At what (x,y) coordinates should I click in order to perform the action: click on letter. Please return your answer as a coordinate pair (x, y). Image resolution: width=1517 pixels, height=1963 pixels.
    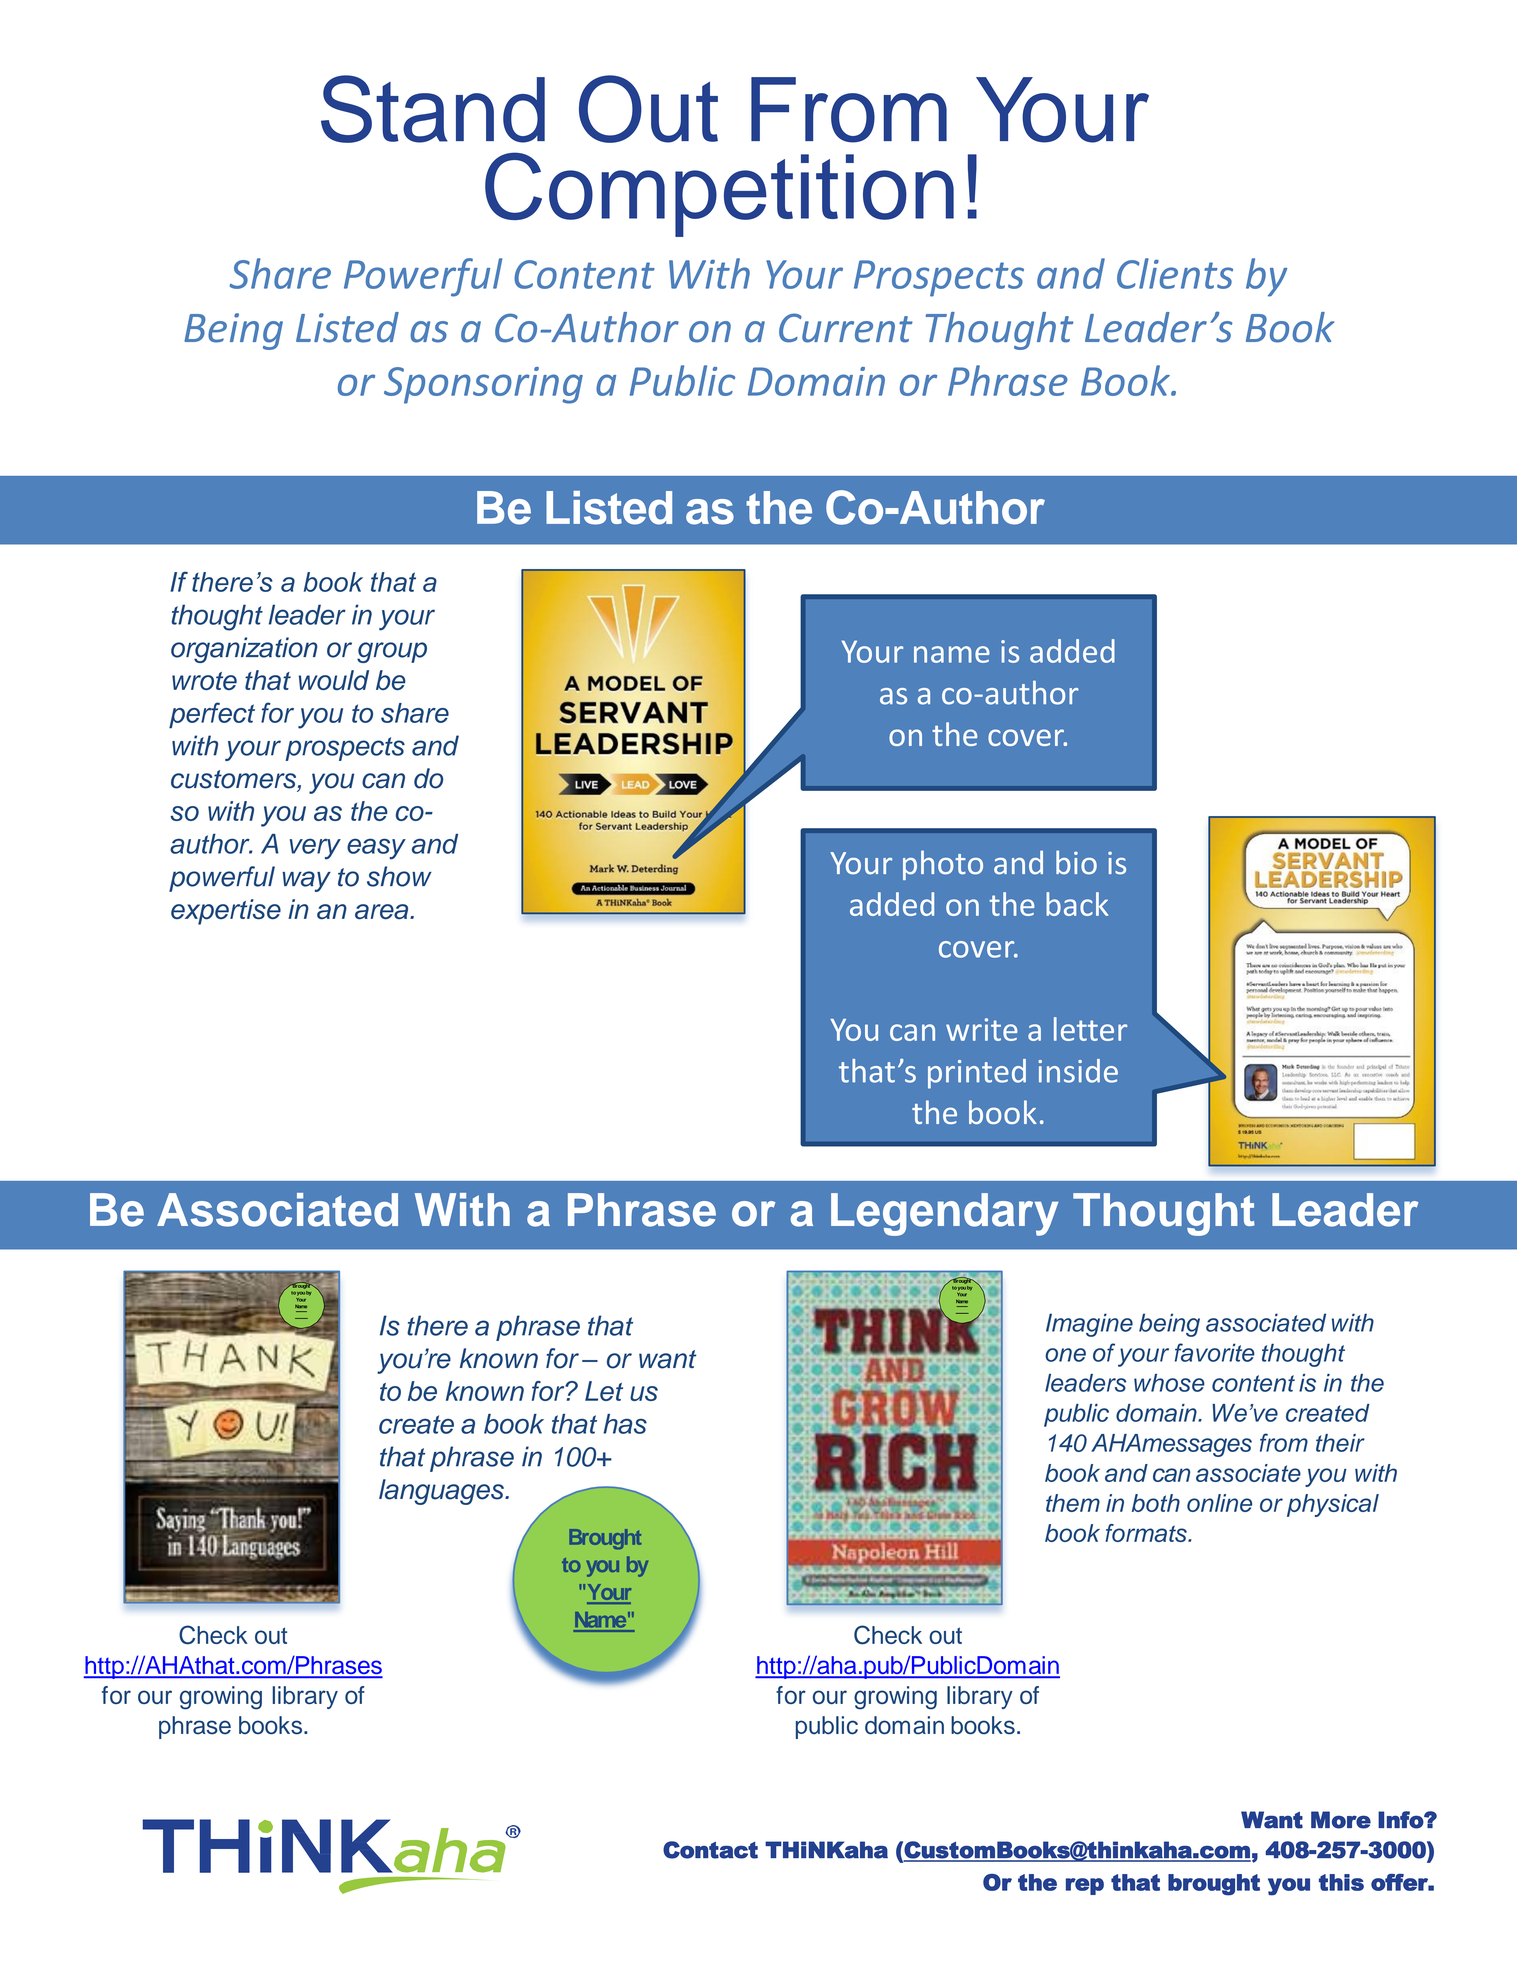
    Looking at the image, I should click on (1090, 1029).
